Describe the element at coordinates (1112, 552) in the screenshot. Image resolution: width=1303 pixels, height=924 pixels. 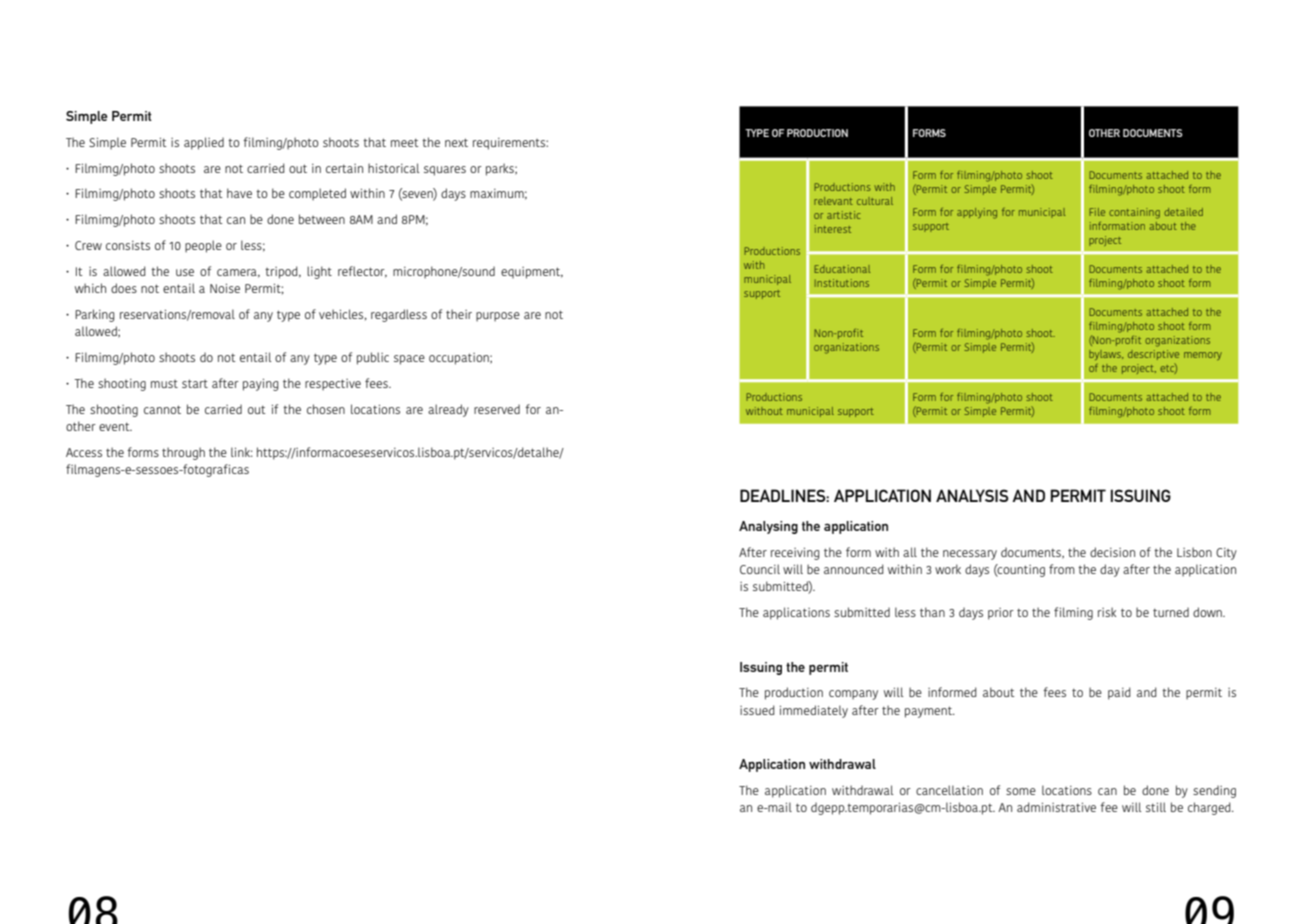
I see `decision` at that location.
